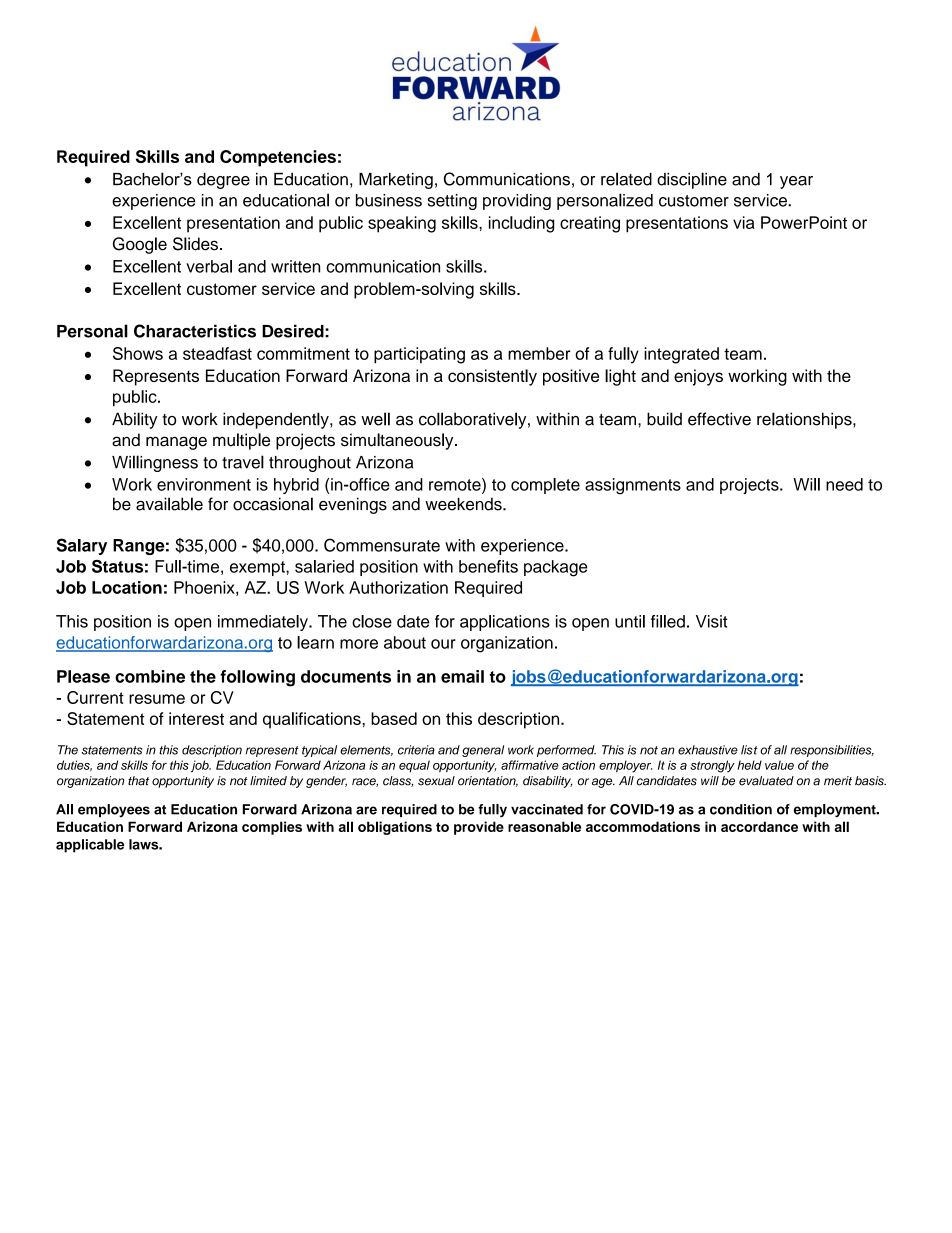  Describe the element at coordinates (223, 181) in the page. I see `degree` at that location.
